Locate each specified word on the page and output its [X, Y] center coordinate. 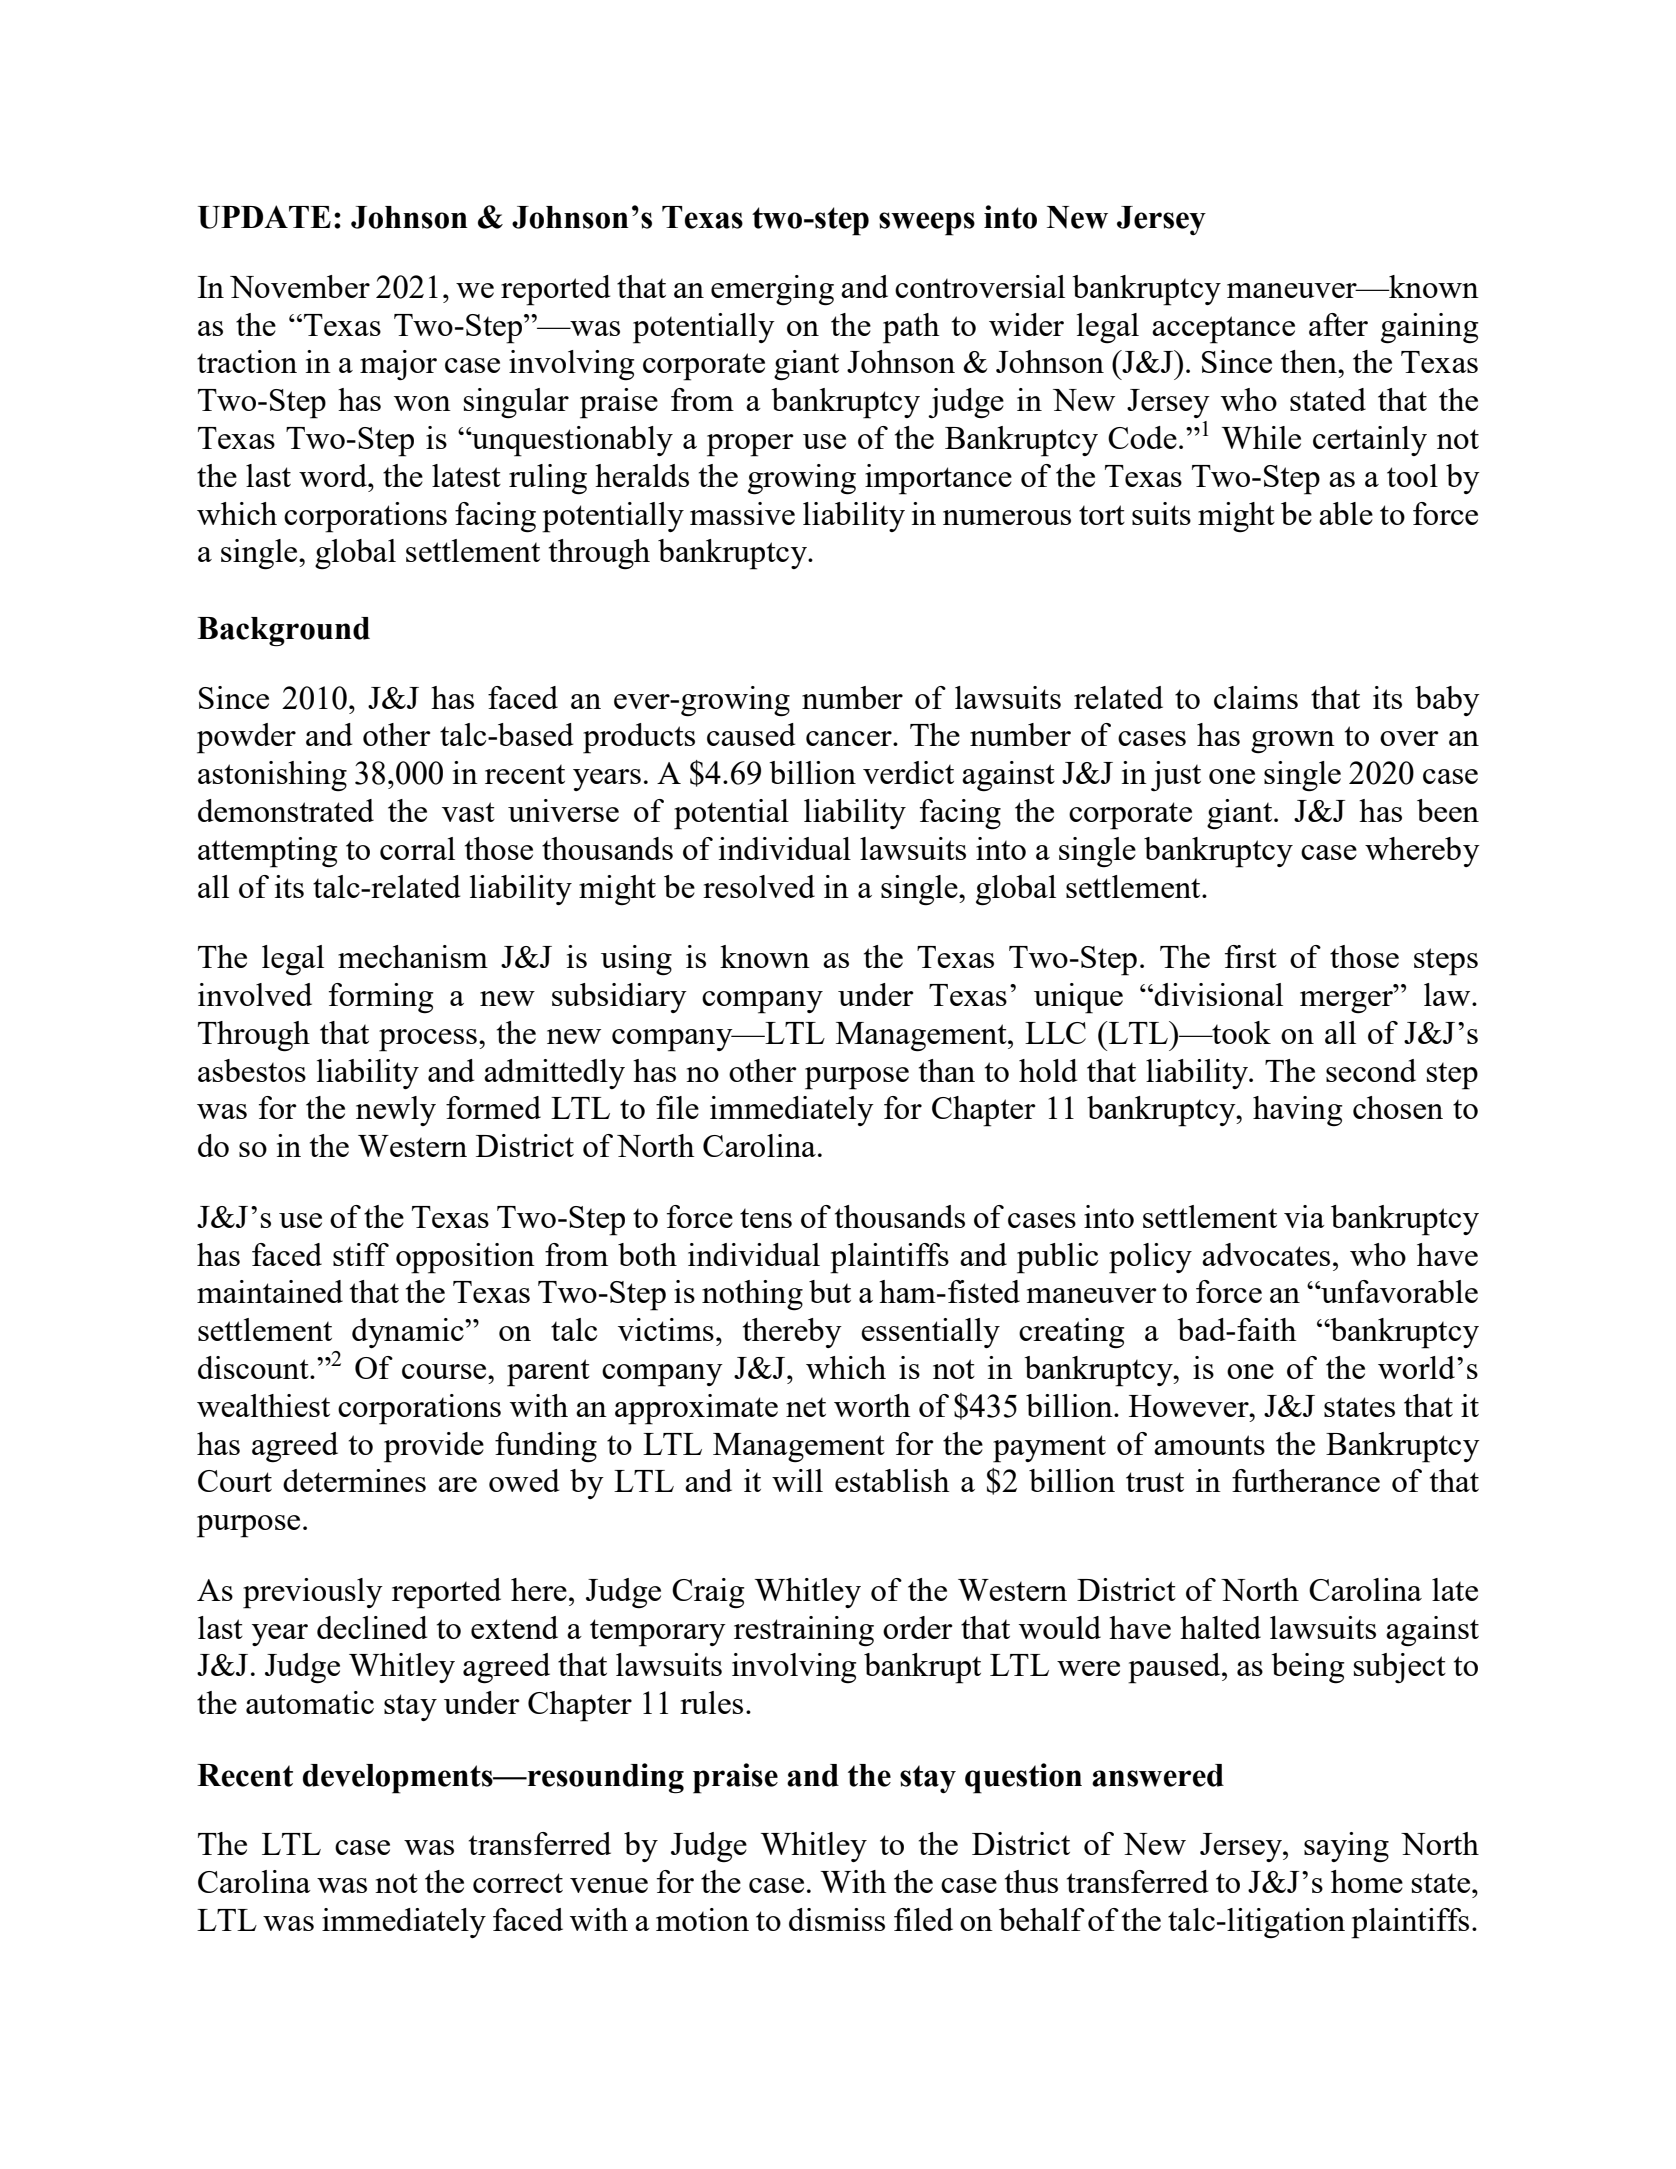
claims [1256, 697]
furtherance [1306, 1480]
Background [283, 632]
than [947, 1070]
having [1298, 1111]
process [428, 1040]
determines [354, 1480]
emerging [772, 290]
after [1338, 324]
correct [518, 1883]
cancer [850, 738]
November [300, 286]
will [797, 1480]
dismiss [837, 1919]
